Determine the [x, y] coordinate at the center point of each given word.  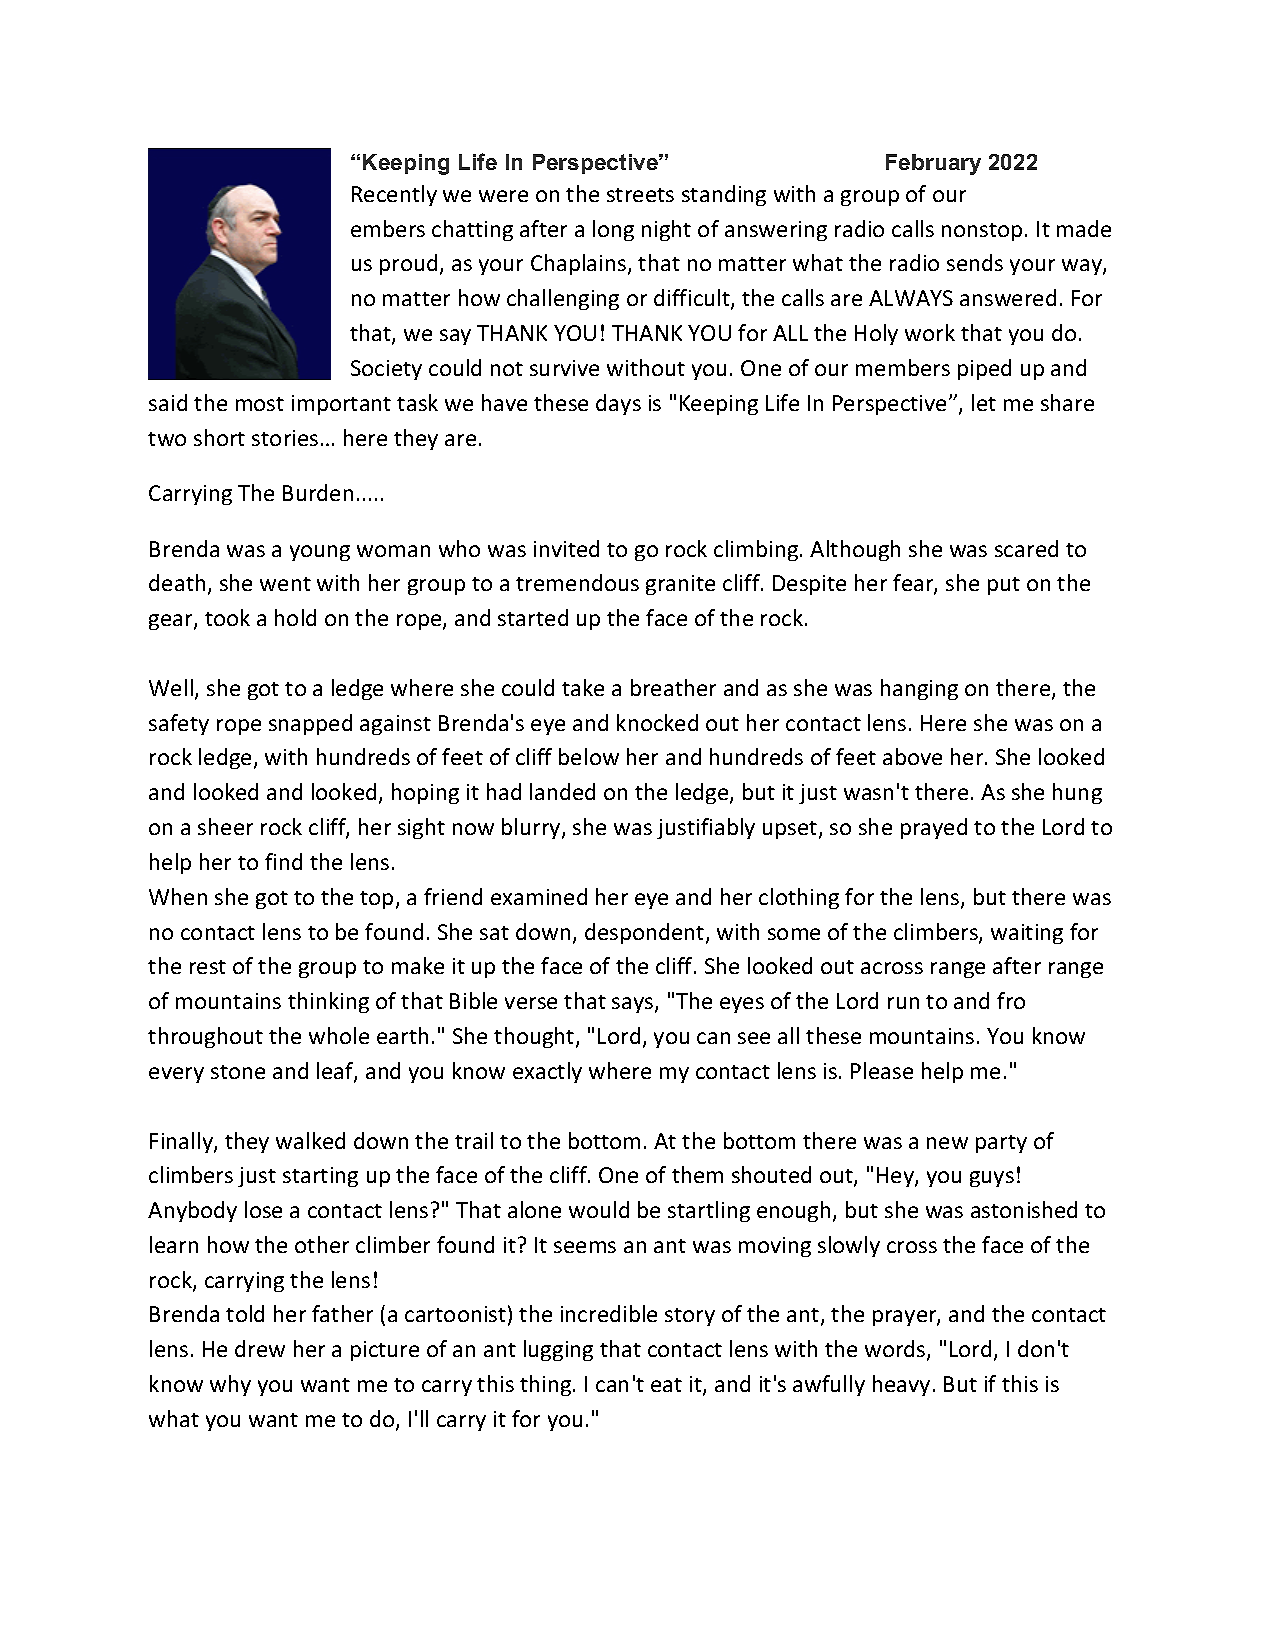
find [283, 861]
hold [295, 617]
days [618, 404]
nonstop [982, 232]
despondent [646, 933]
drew [260, 1348]
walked [310, 1140]
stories [285, 438]
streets [640, 195]
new [947, 1143]
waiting [1027, 934]
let [984, 402]
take [583, 687]
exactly [547, 1072]
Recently [394, 195]
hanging [919, 689]
